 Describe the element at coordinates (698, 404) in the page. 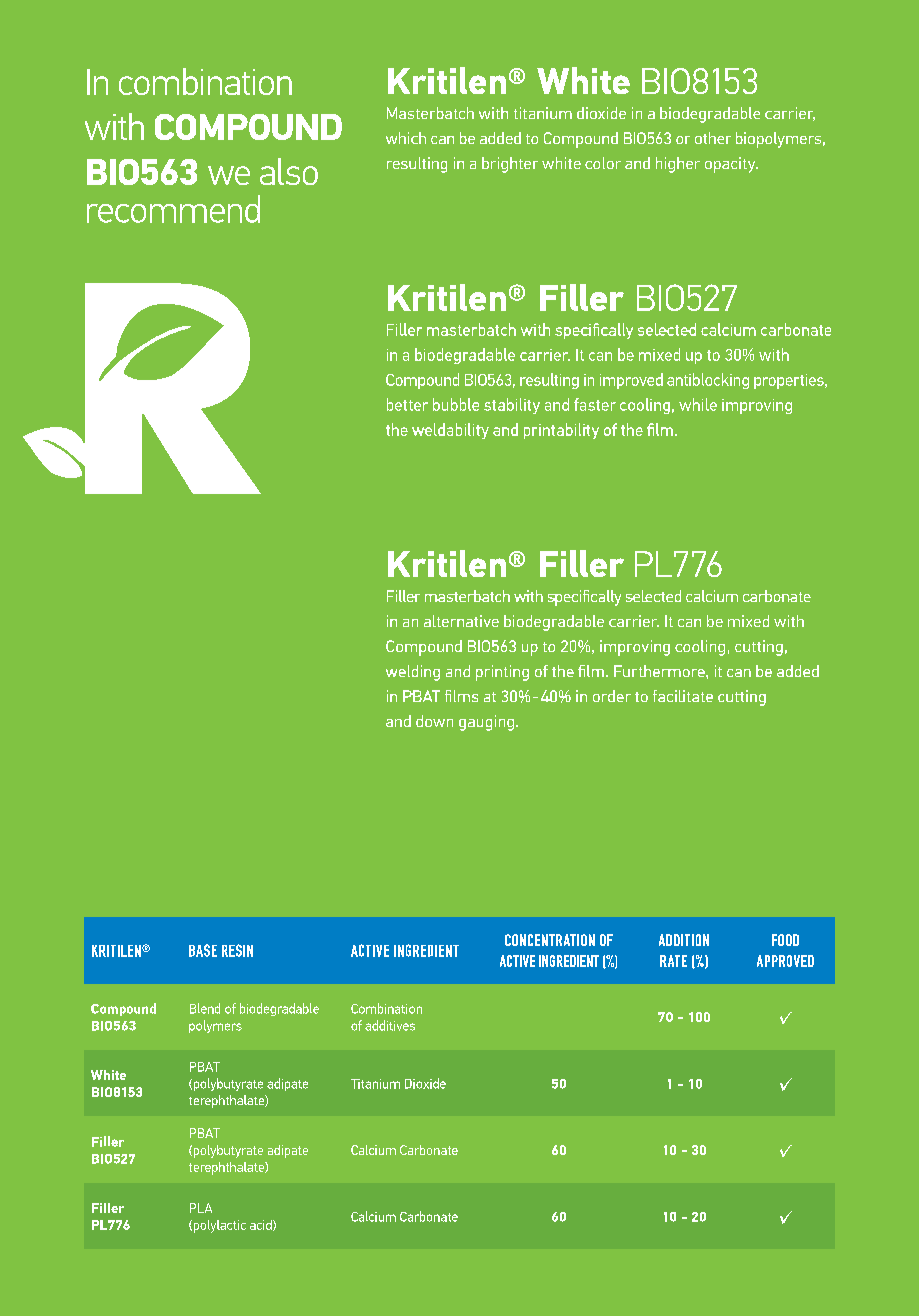

I see `while` at that location.
